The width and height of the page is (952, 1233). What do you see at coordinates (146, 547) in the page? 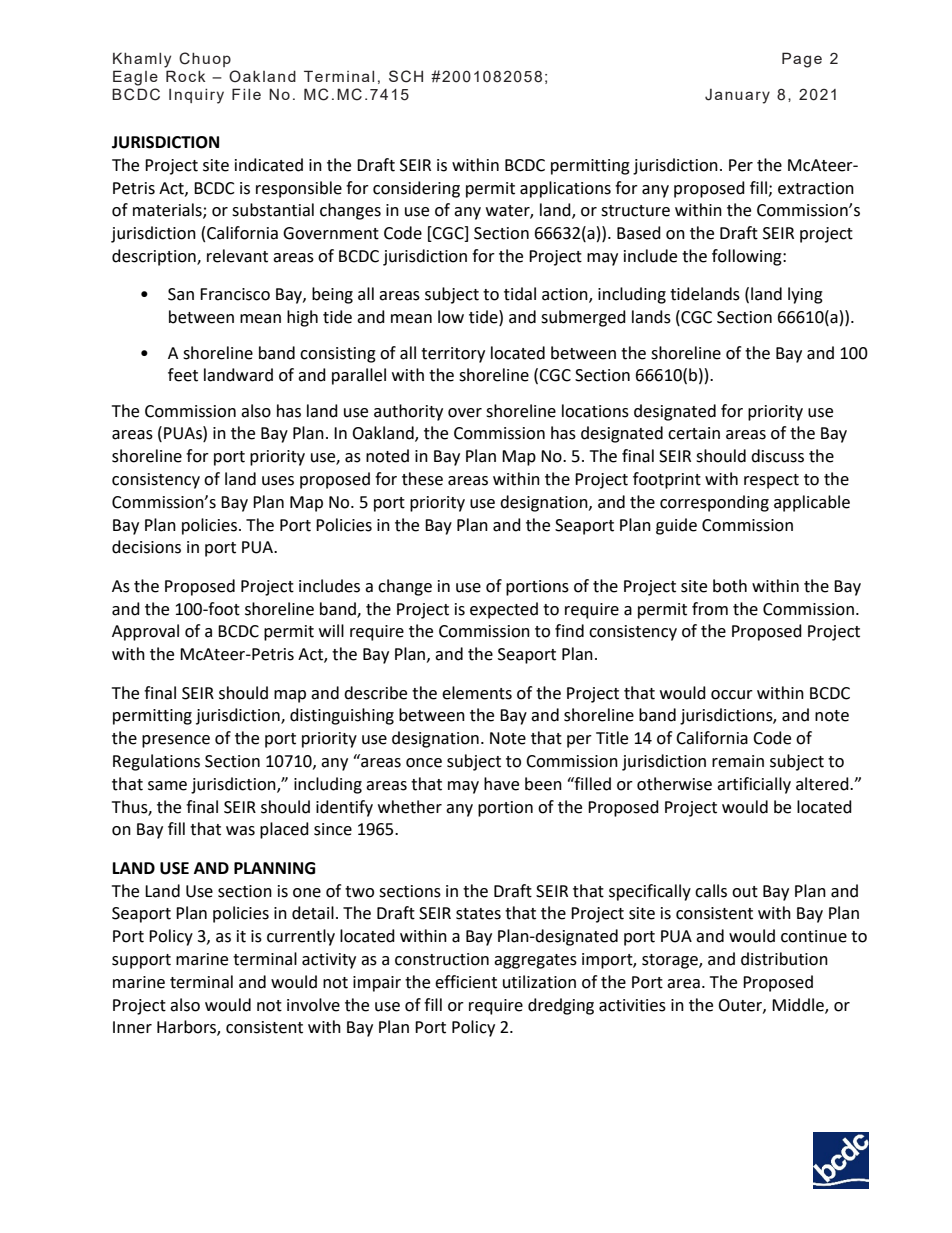
I see `decisions` at bounding box center [146, 547].
